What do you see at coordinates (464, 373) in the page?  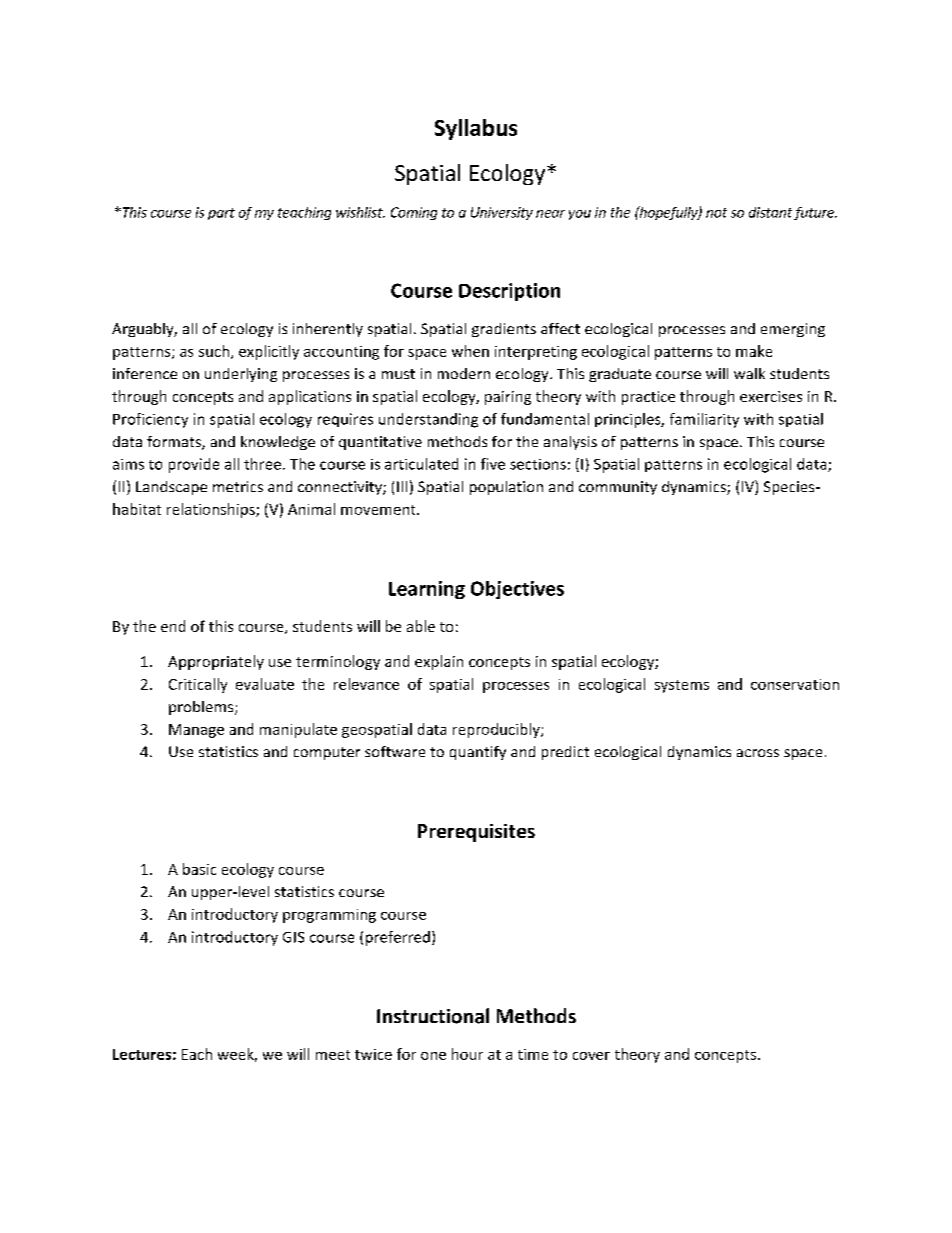 I see `modern` at bounding box center [464, 373].
